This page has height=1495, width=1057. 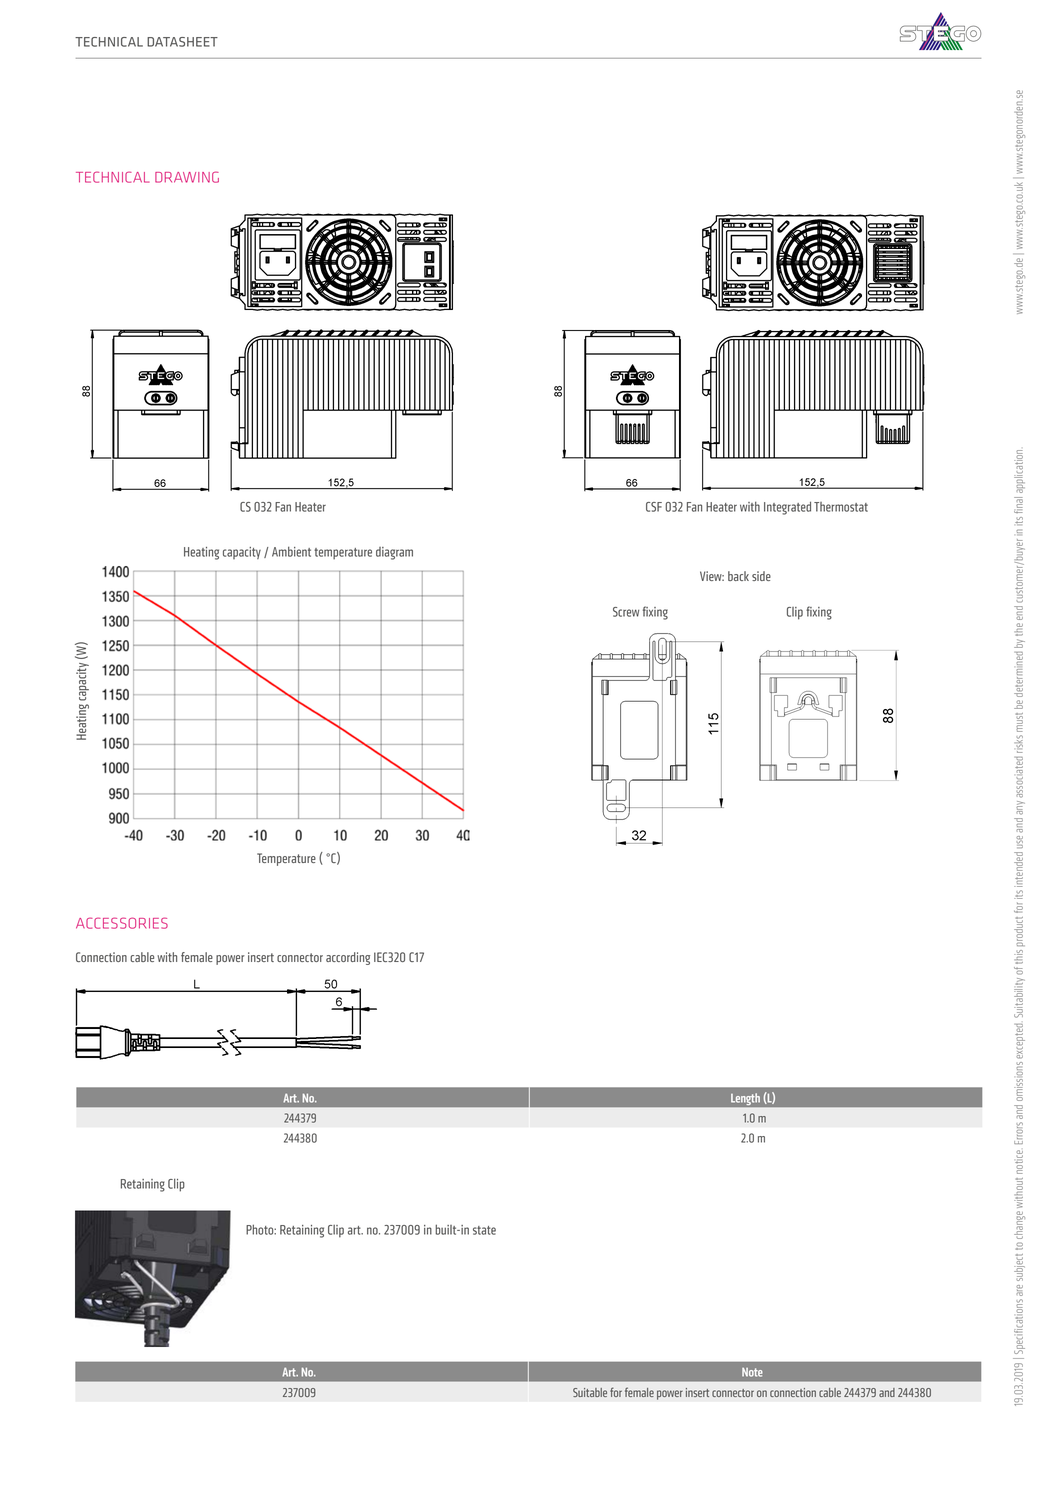 What do you see at coordinates (484, 1230) in the page?
I see `state` at bounding box center [484, 1230].
